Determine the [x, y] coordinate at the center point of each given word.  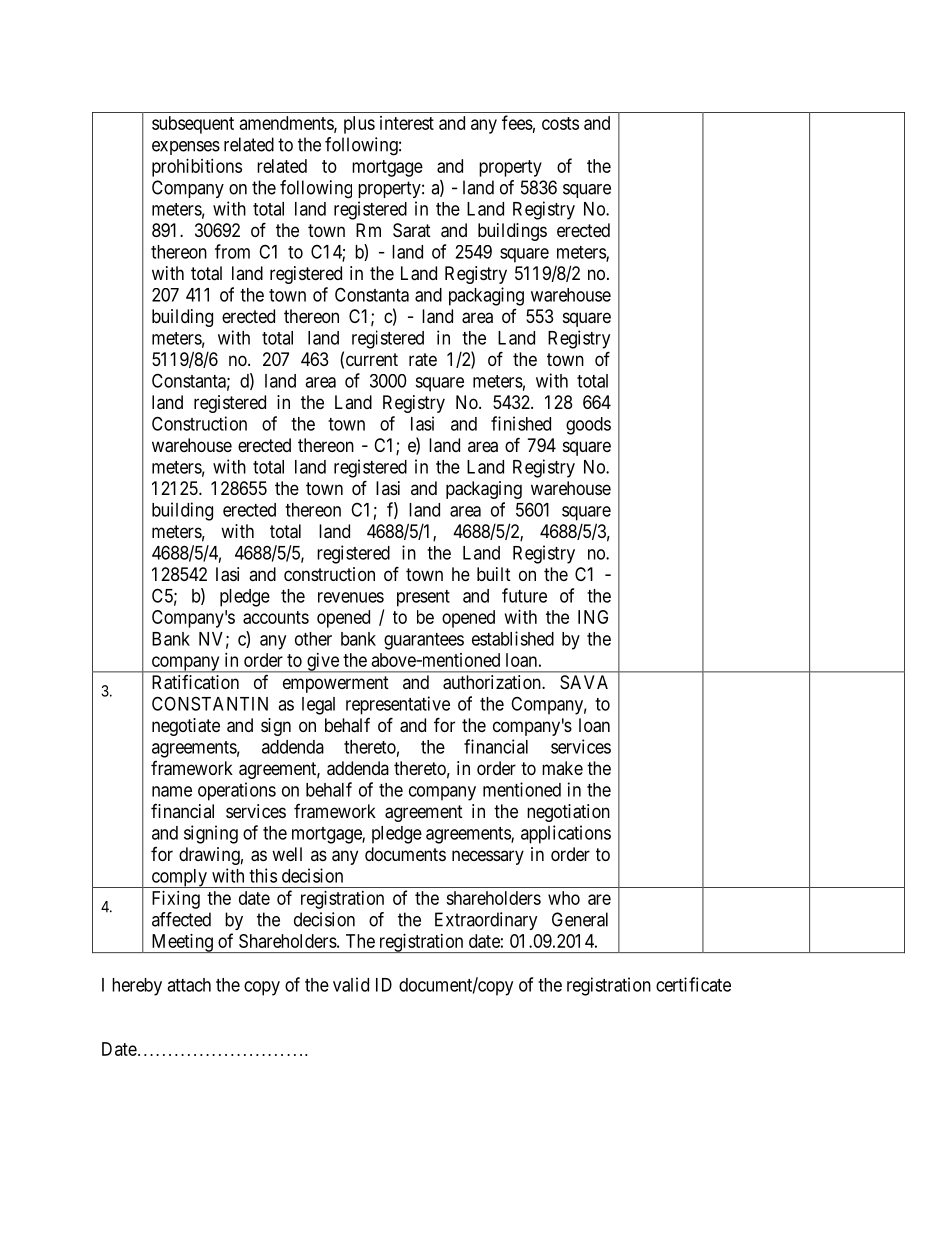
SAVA [584, 682]
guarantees [424, 641]
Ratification [195, 682]
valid [351, 984]
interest [407, 123]
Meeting [182, 943]
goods [588, 426]
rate [423, 360]
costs [560, 123]
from [232, 251]
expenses [186, 148]
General [580, 919]
